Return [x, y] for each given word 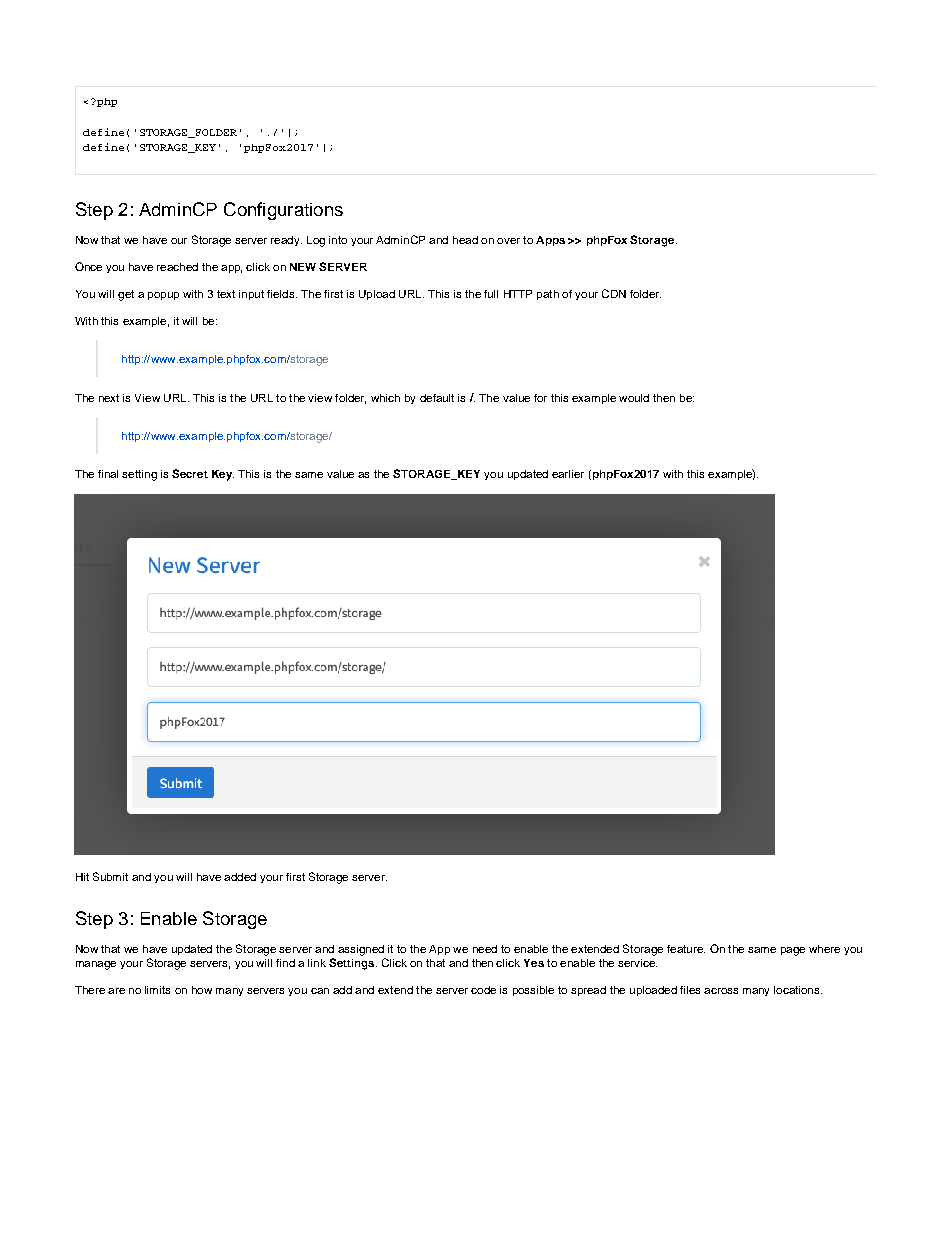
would [634, 398]
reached [177, 267]
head [465, 240]
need [485, 949]
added [240, 877]
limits [157, 990]
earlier [568, 474]
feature [686, 949]
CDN [614, 293]
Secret [190, 473]
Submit [110, 876]
